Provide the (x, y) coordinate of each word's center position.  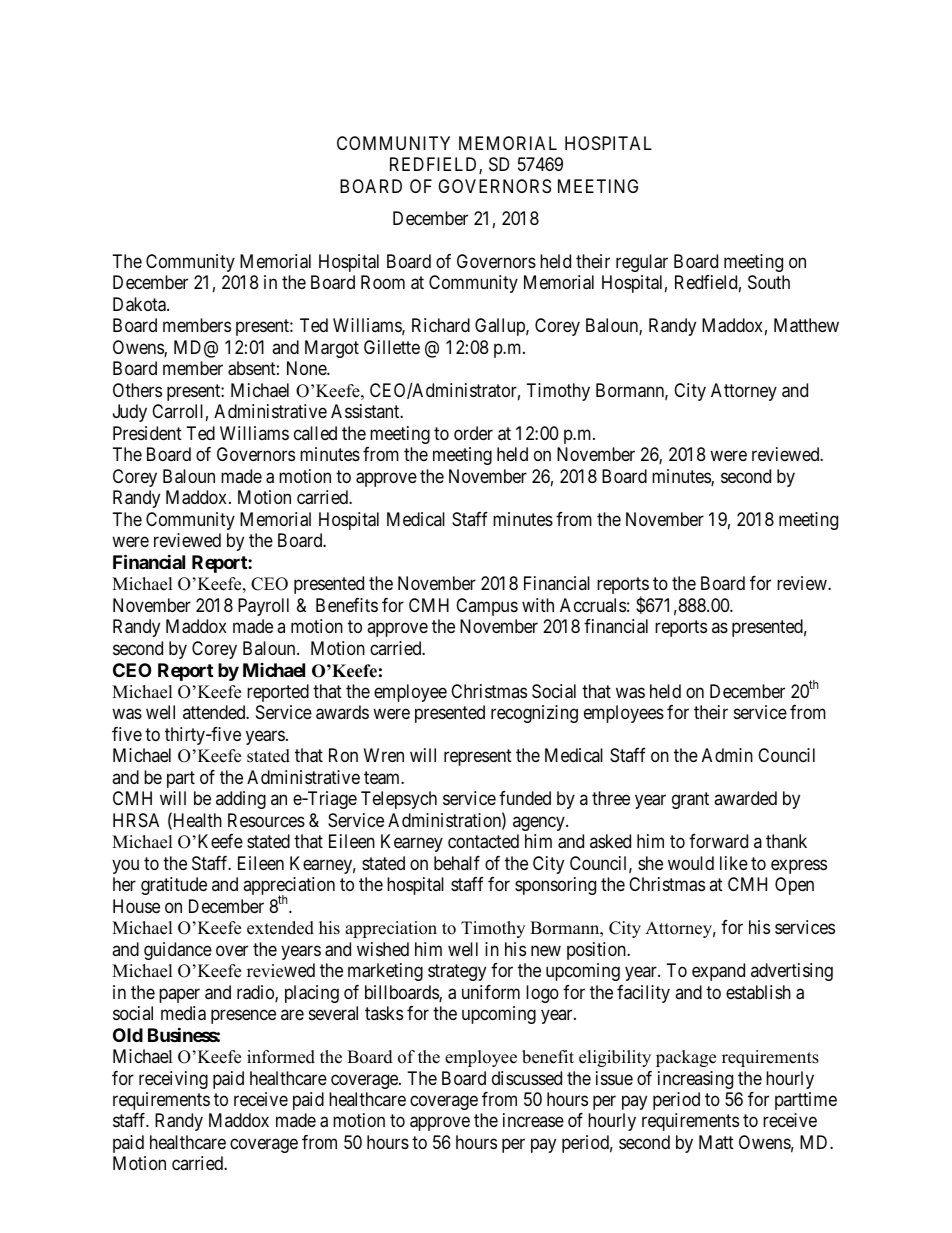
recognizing (534, 714)
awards (342, 712)
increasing (695, 1080)
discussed (527, 1078)
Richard (441, 325)
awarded (745, 798)
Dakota (140, 304)
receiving (173, 1080)
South (769, 282)
